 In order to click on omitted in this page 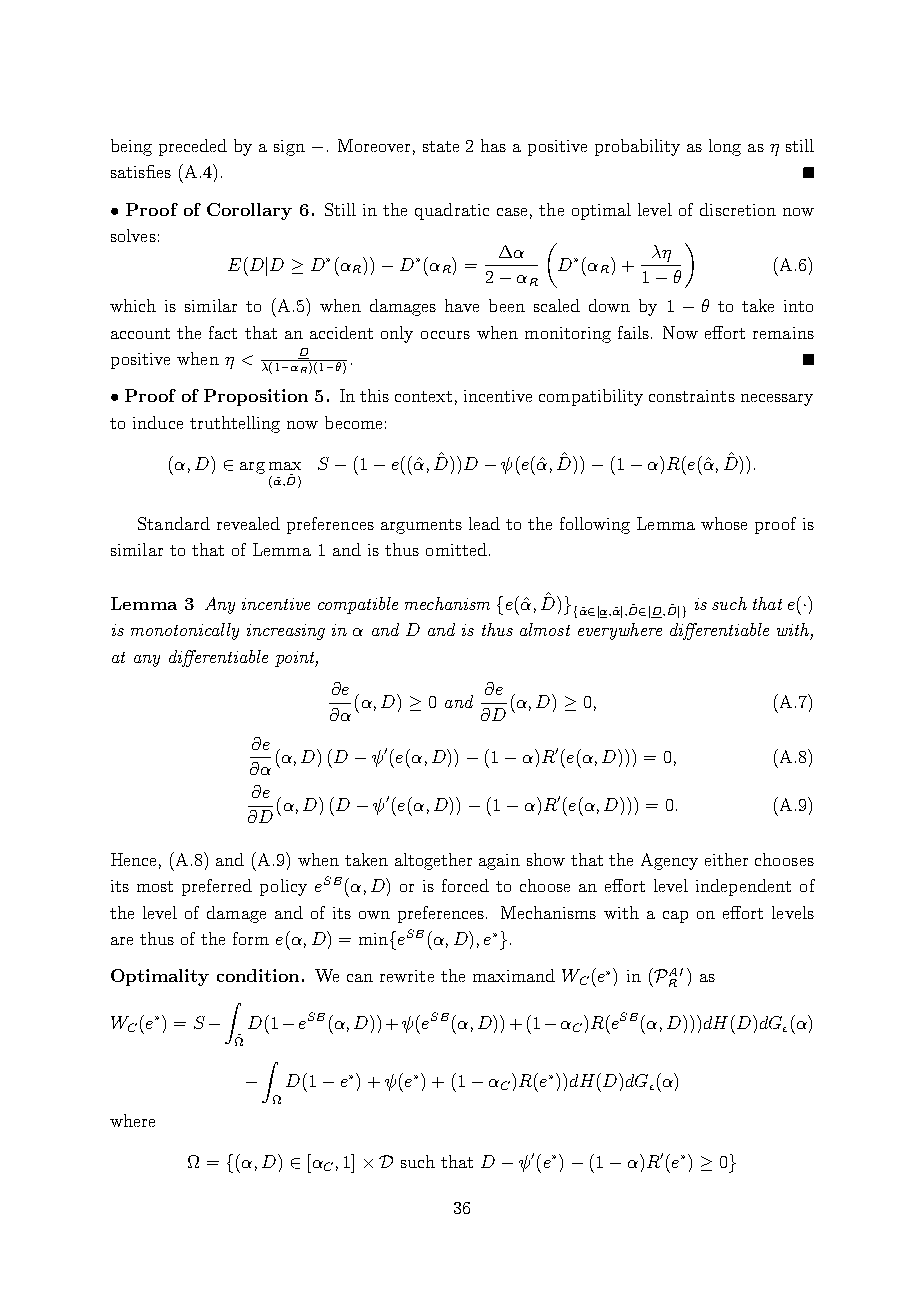, I will do `click(456, 549)`.
